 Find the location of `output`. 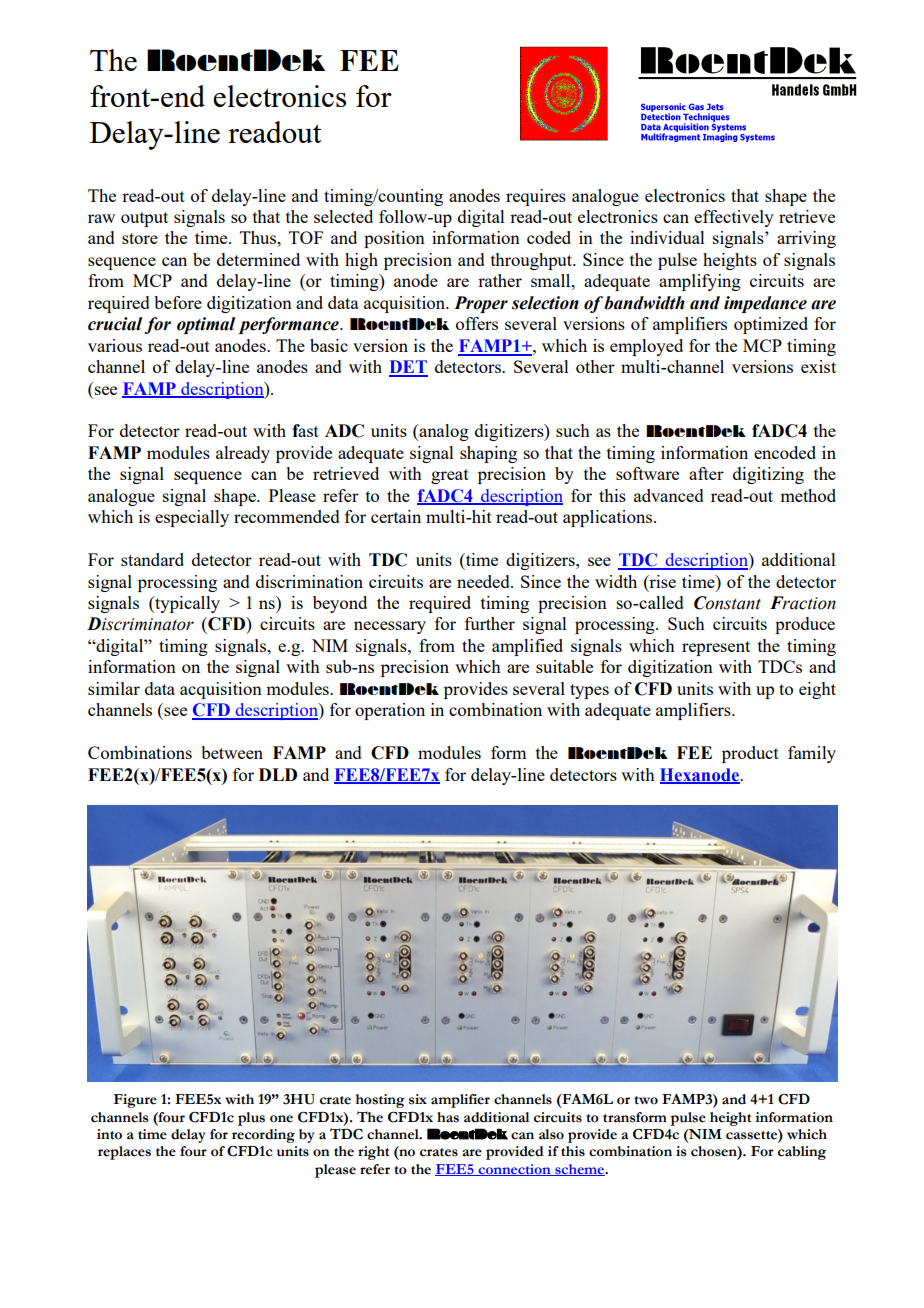

output is located at coordinates (144, 219).
